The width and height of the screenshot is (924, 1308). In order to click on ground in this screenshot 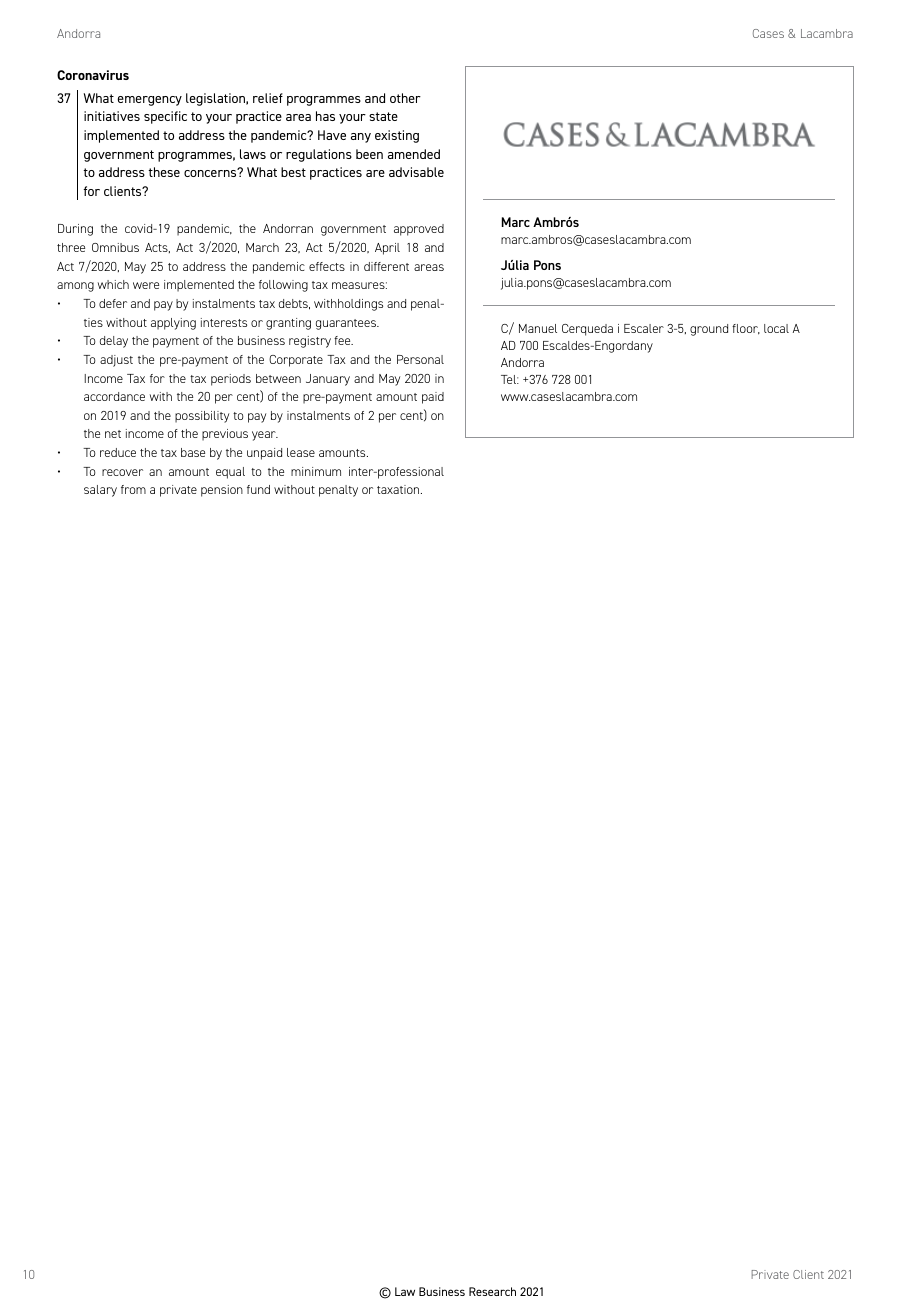, I will do `click(709, 330)`.
